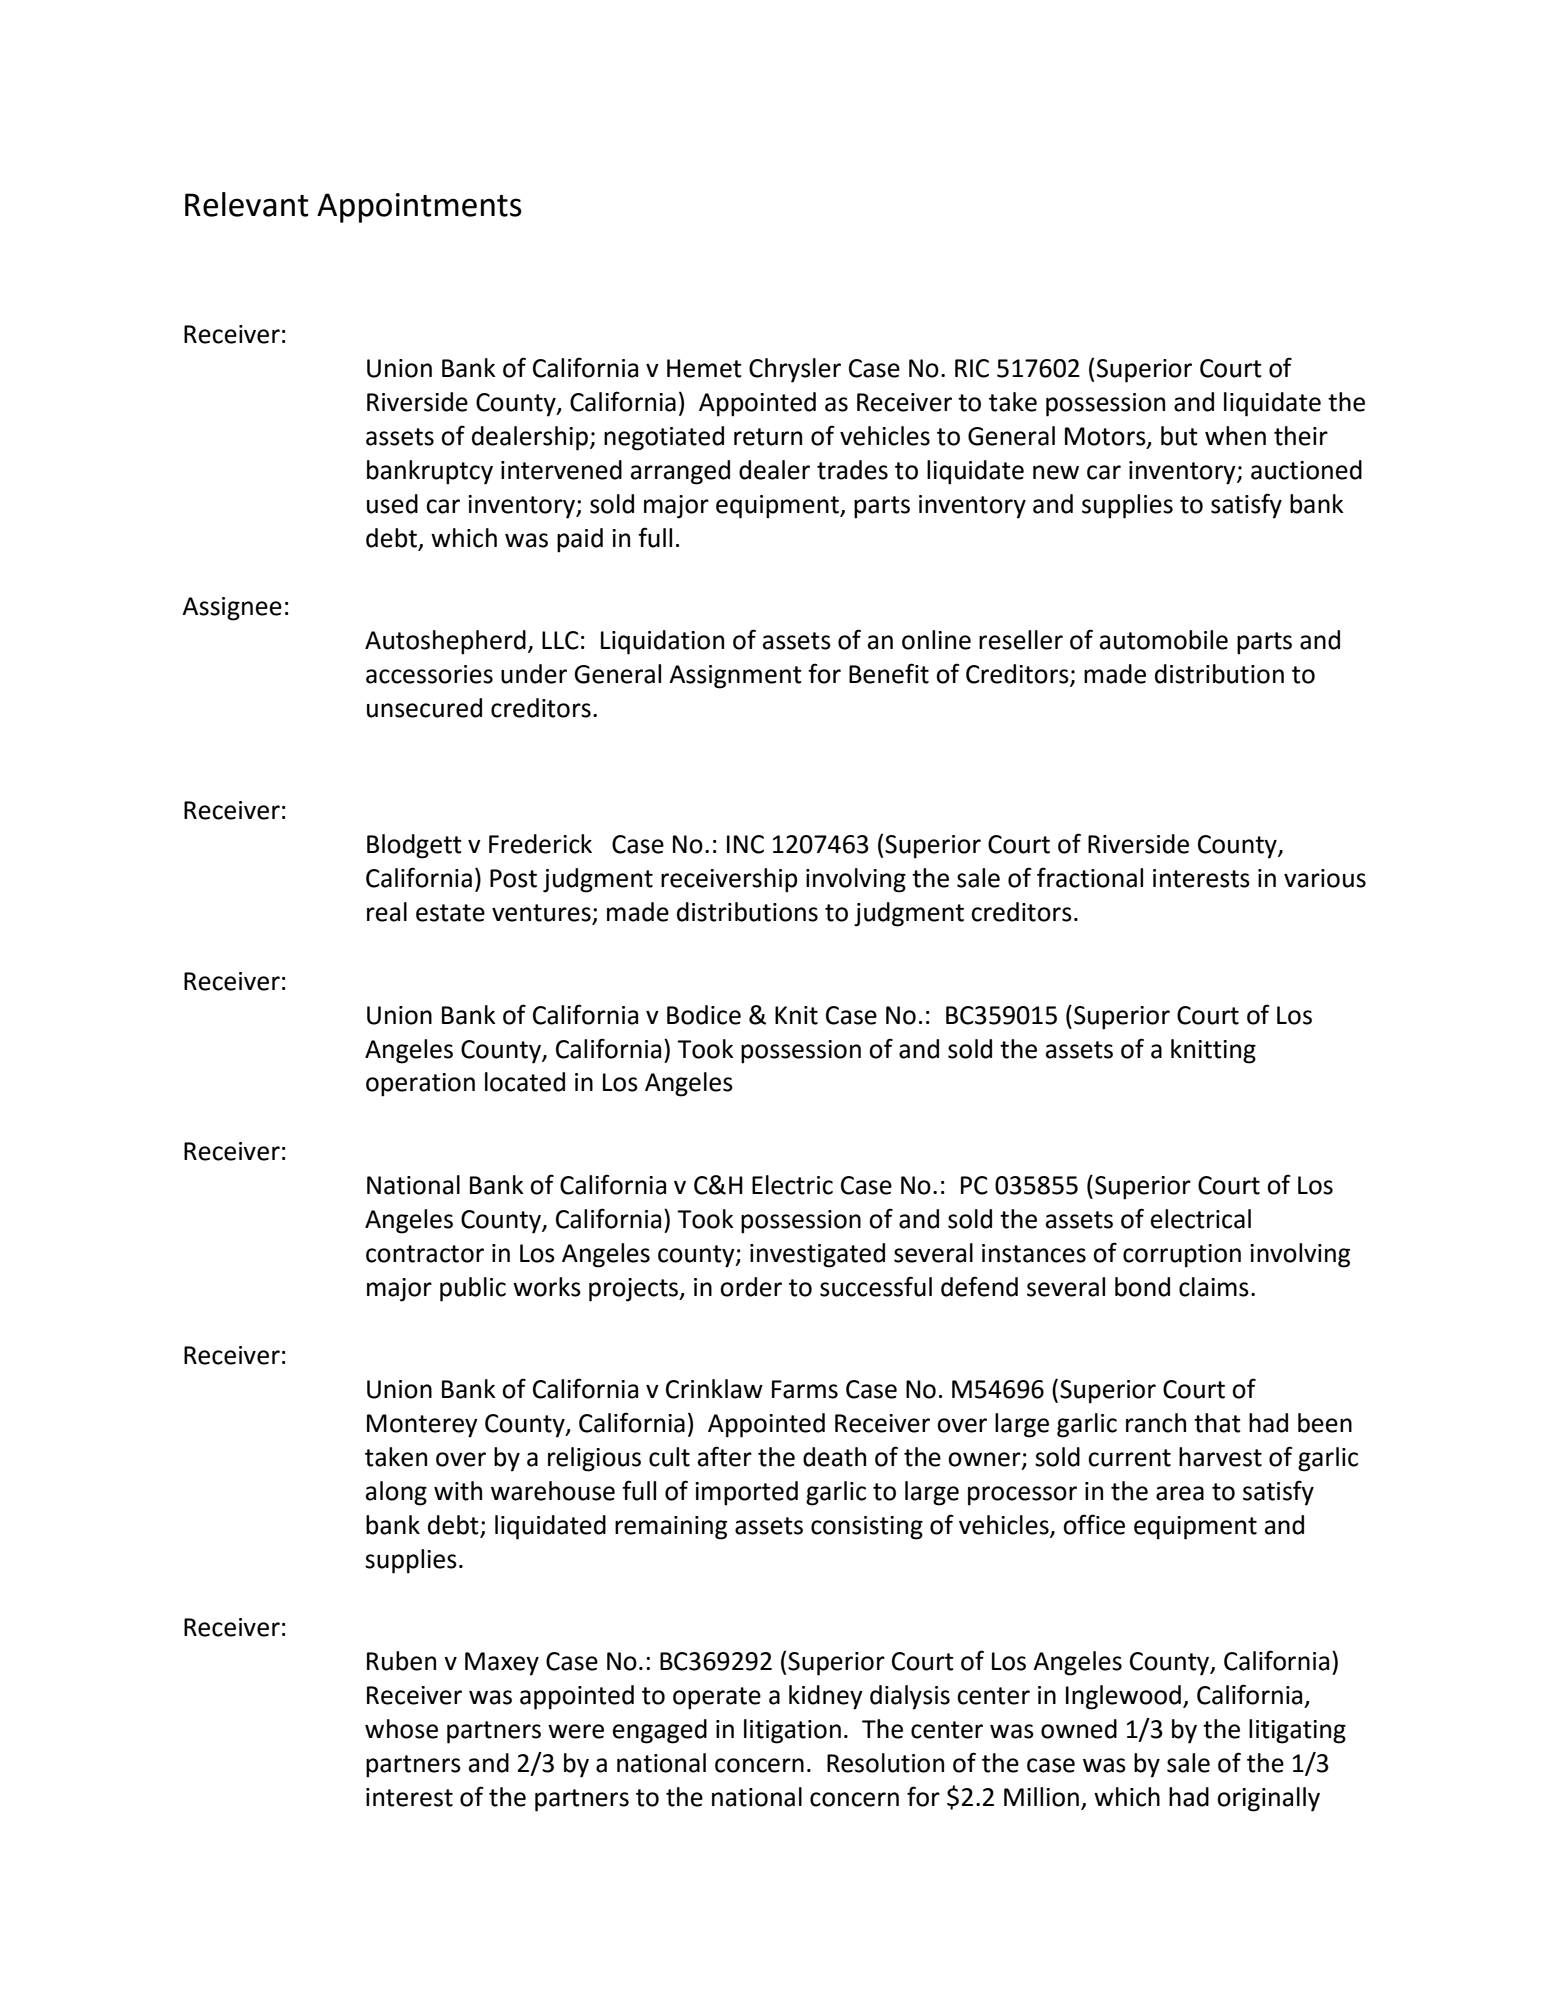 The width and height of the screenshot is (1552, 2008). Describe the element at coordinates (704, 1015) in the screenshot. I see `Bodice` at that location.
